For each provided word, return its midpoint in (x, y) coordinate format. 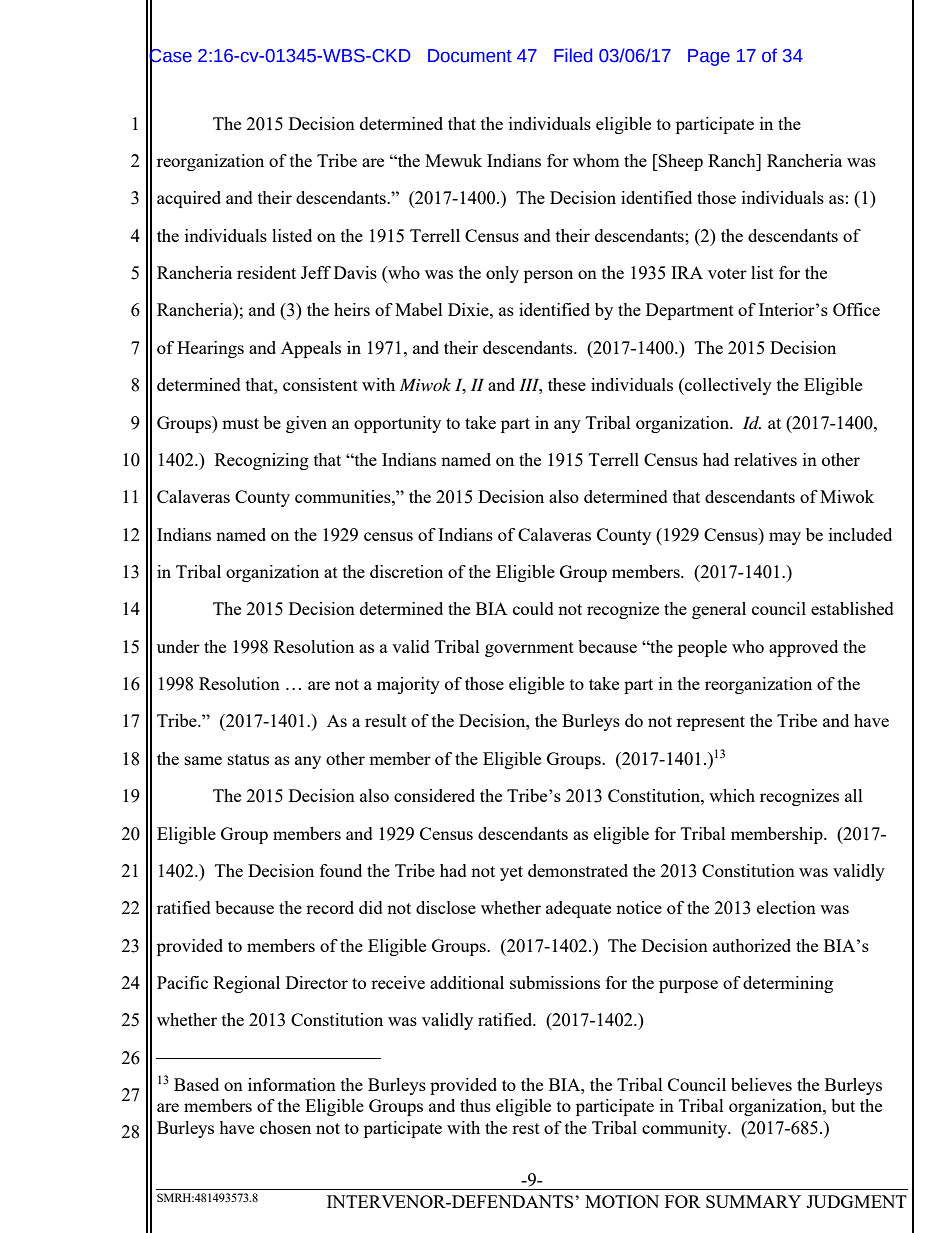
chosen (285, 1127)
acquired (189, 199)
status (248, 759)
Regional (246, 984)
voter (727, 273)
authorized (752, 945)
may (785, 538)
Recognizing (262, 461)
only (502, 274)
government (529, 649)
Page (709, 57)
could (533, 608)
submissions (555, 982)
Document (470, 56)
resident (266, 272)
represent (711, 723)
